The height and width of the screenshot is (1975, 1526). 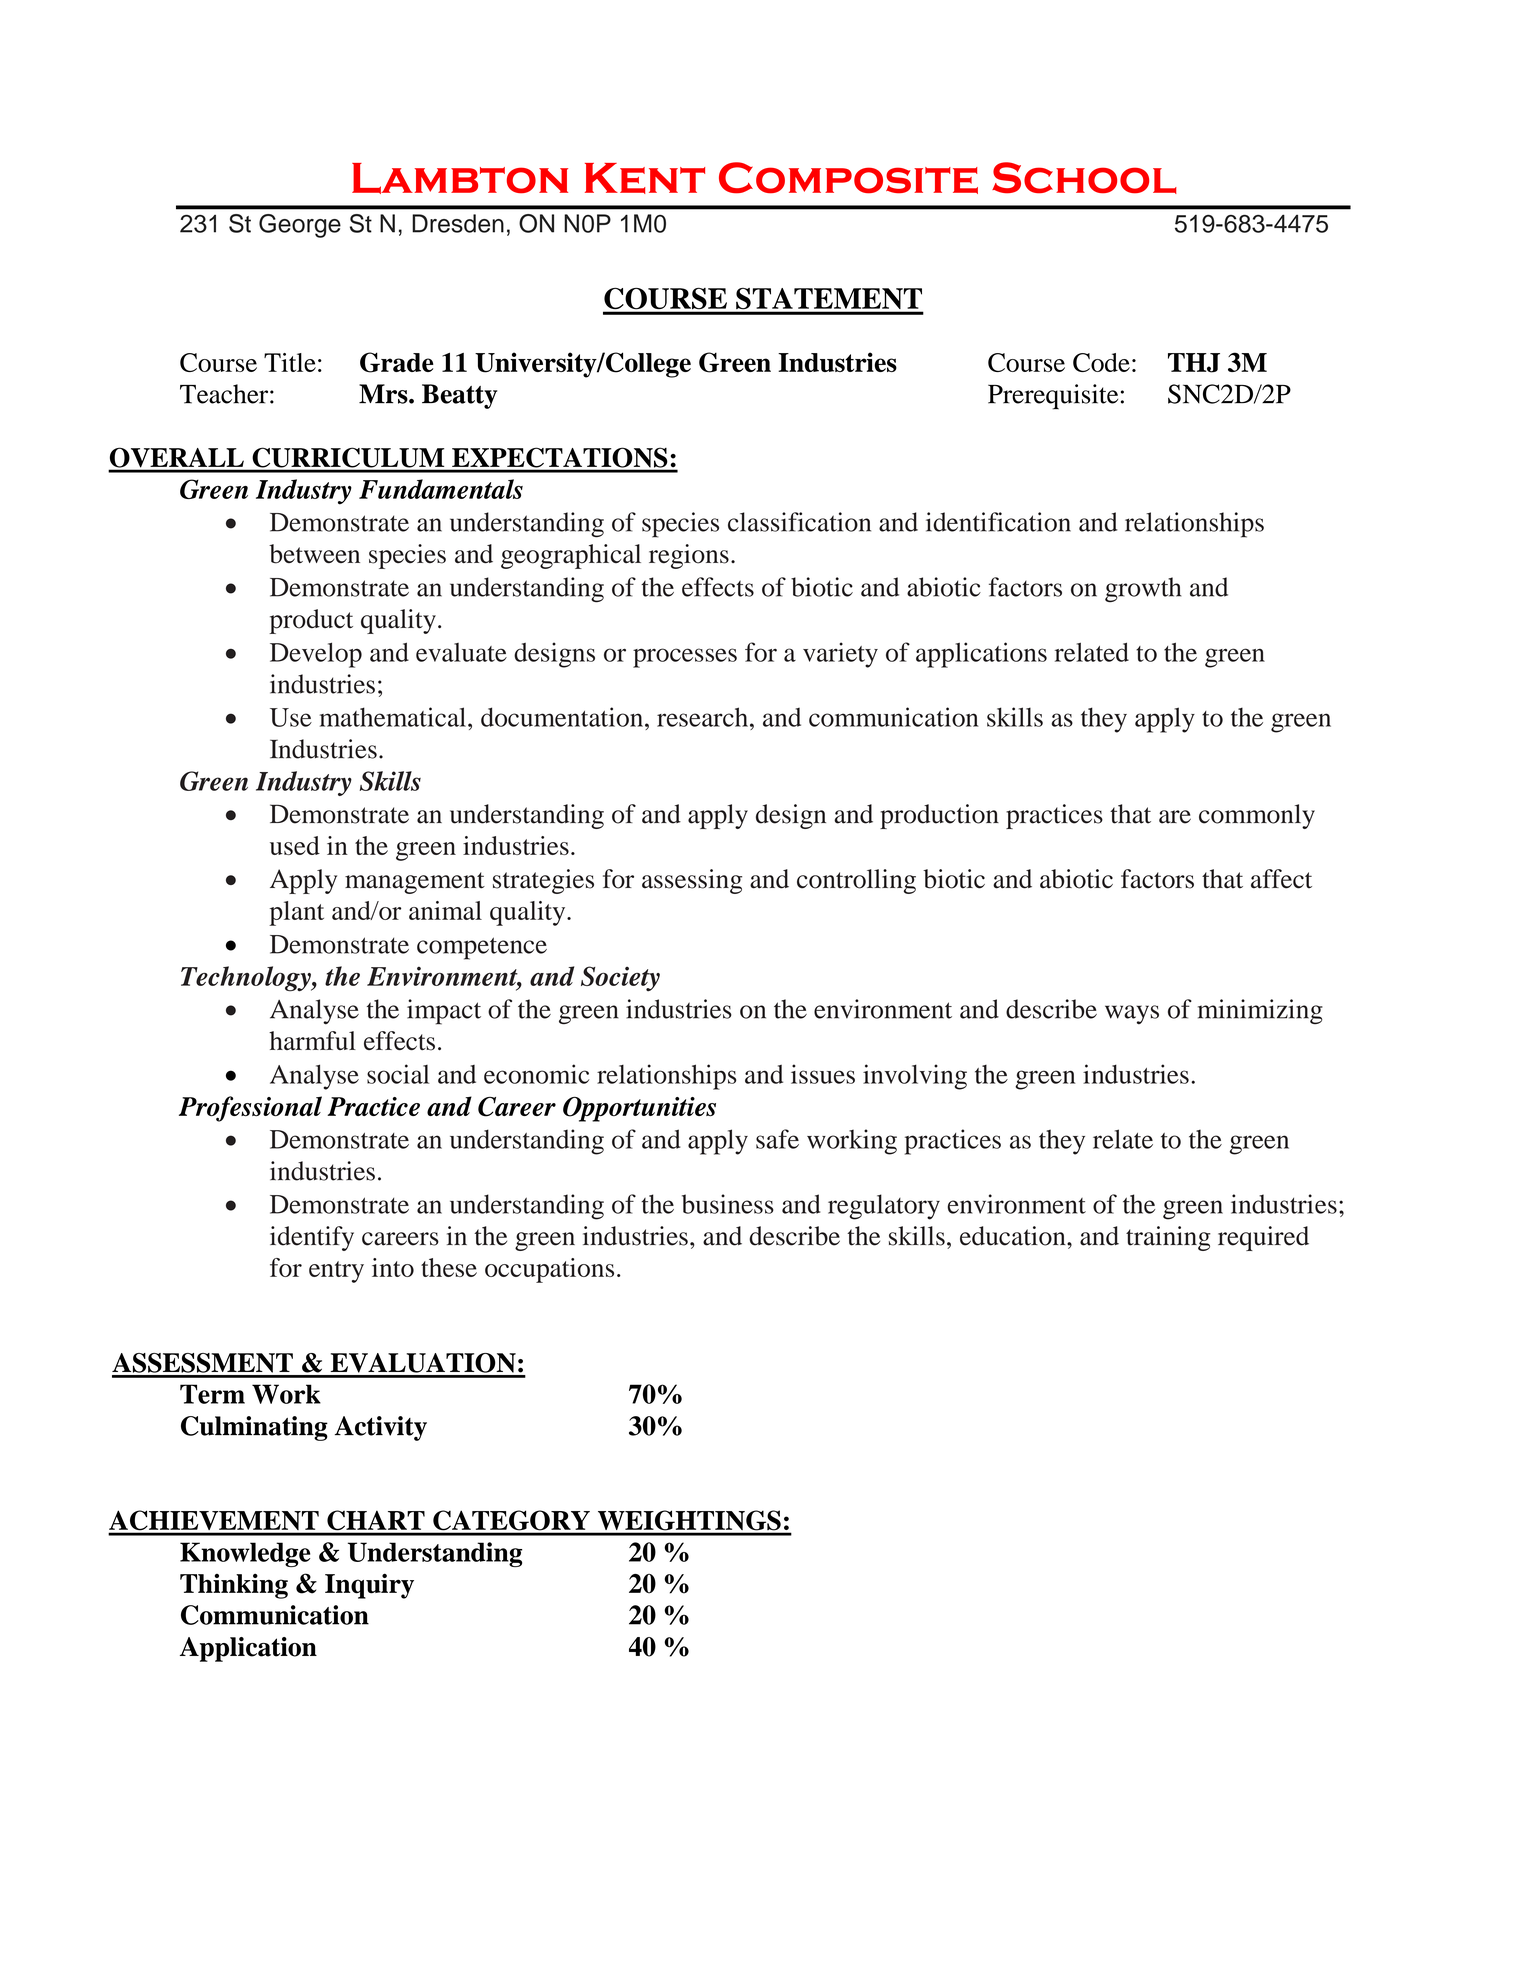 I want to click on Activity, so click(x=381, y=1428).
